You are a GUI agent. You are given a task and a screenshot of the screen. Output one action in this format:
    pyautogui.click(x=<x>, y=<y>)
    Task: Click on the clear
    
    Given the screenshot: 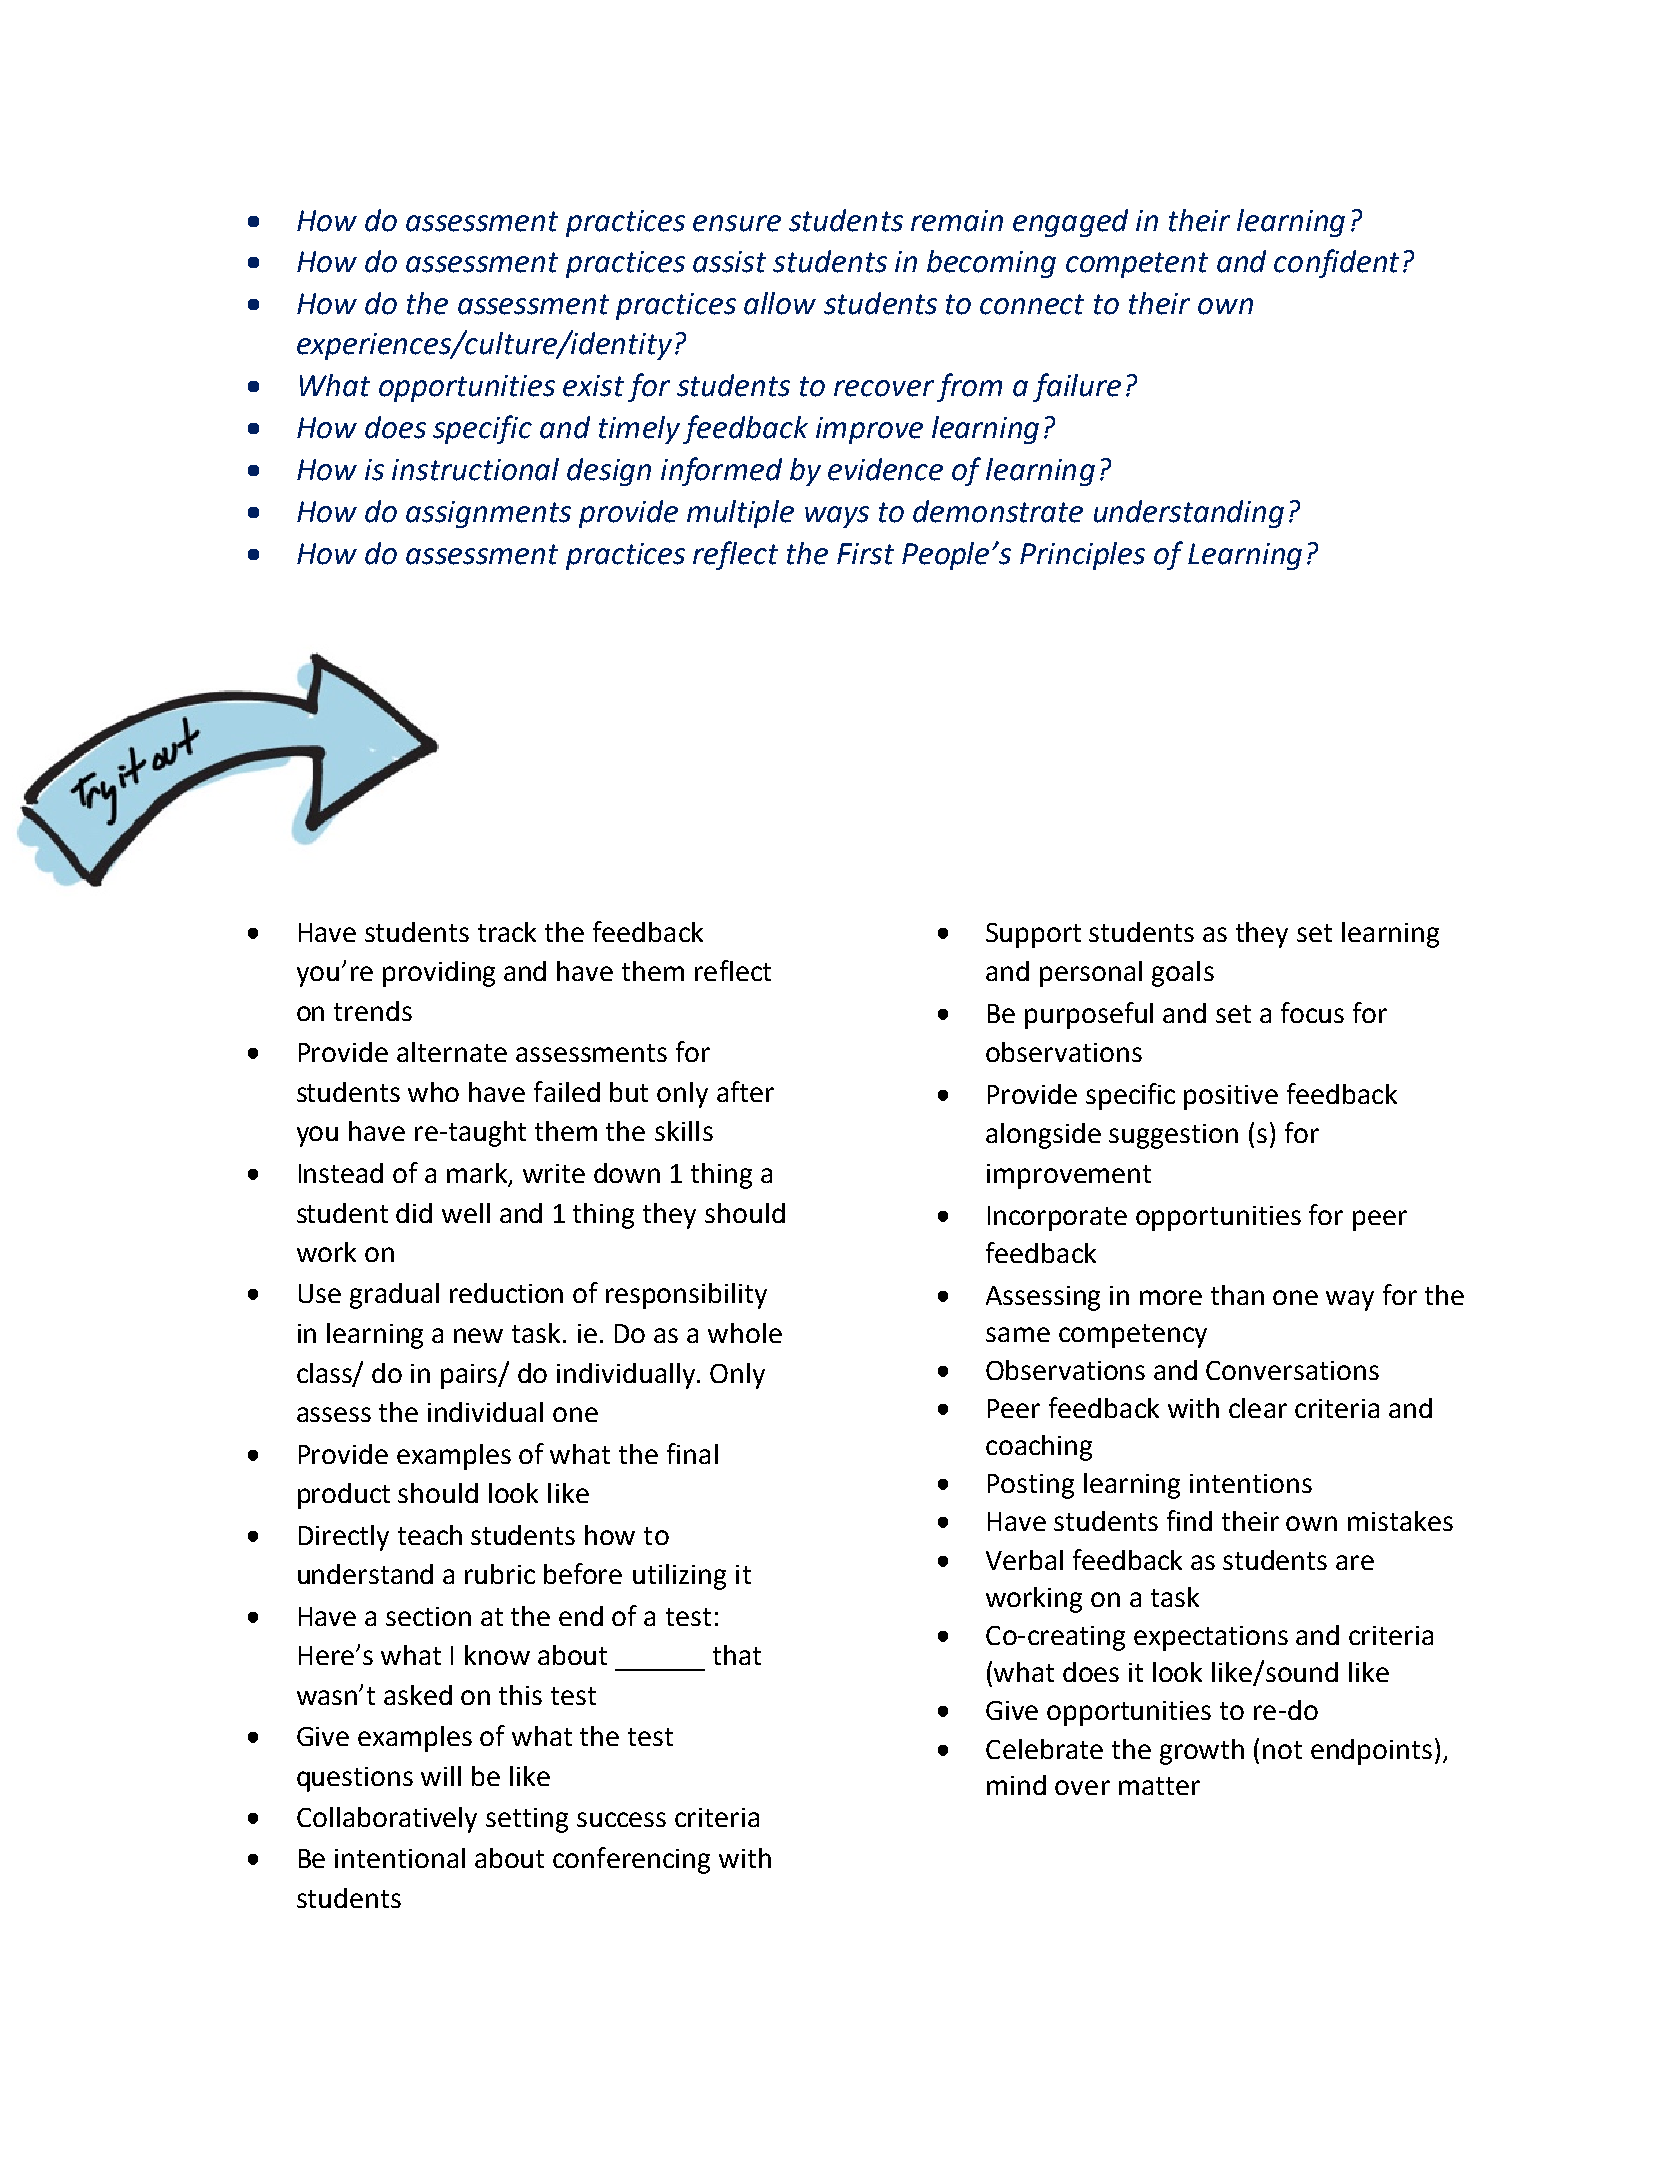 What is the action you would take?
    pyautogui.click(x=1258, y=1408)
